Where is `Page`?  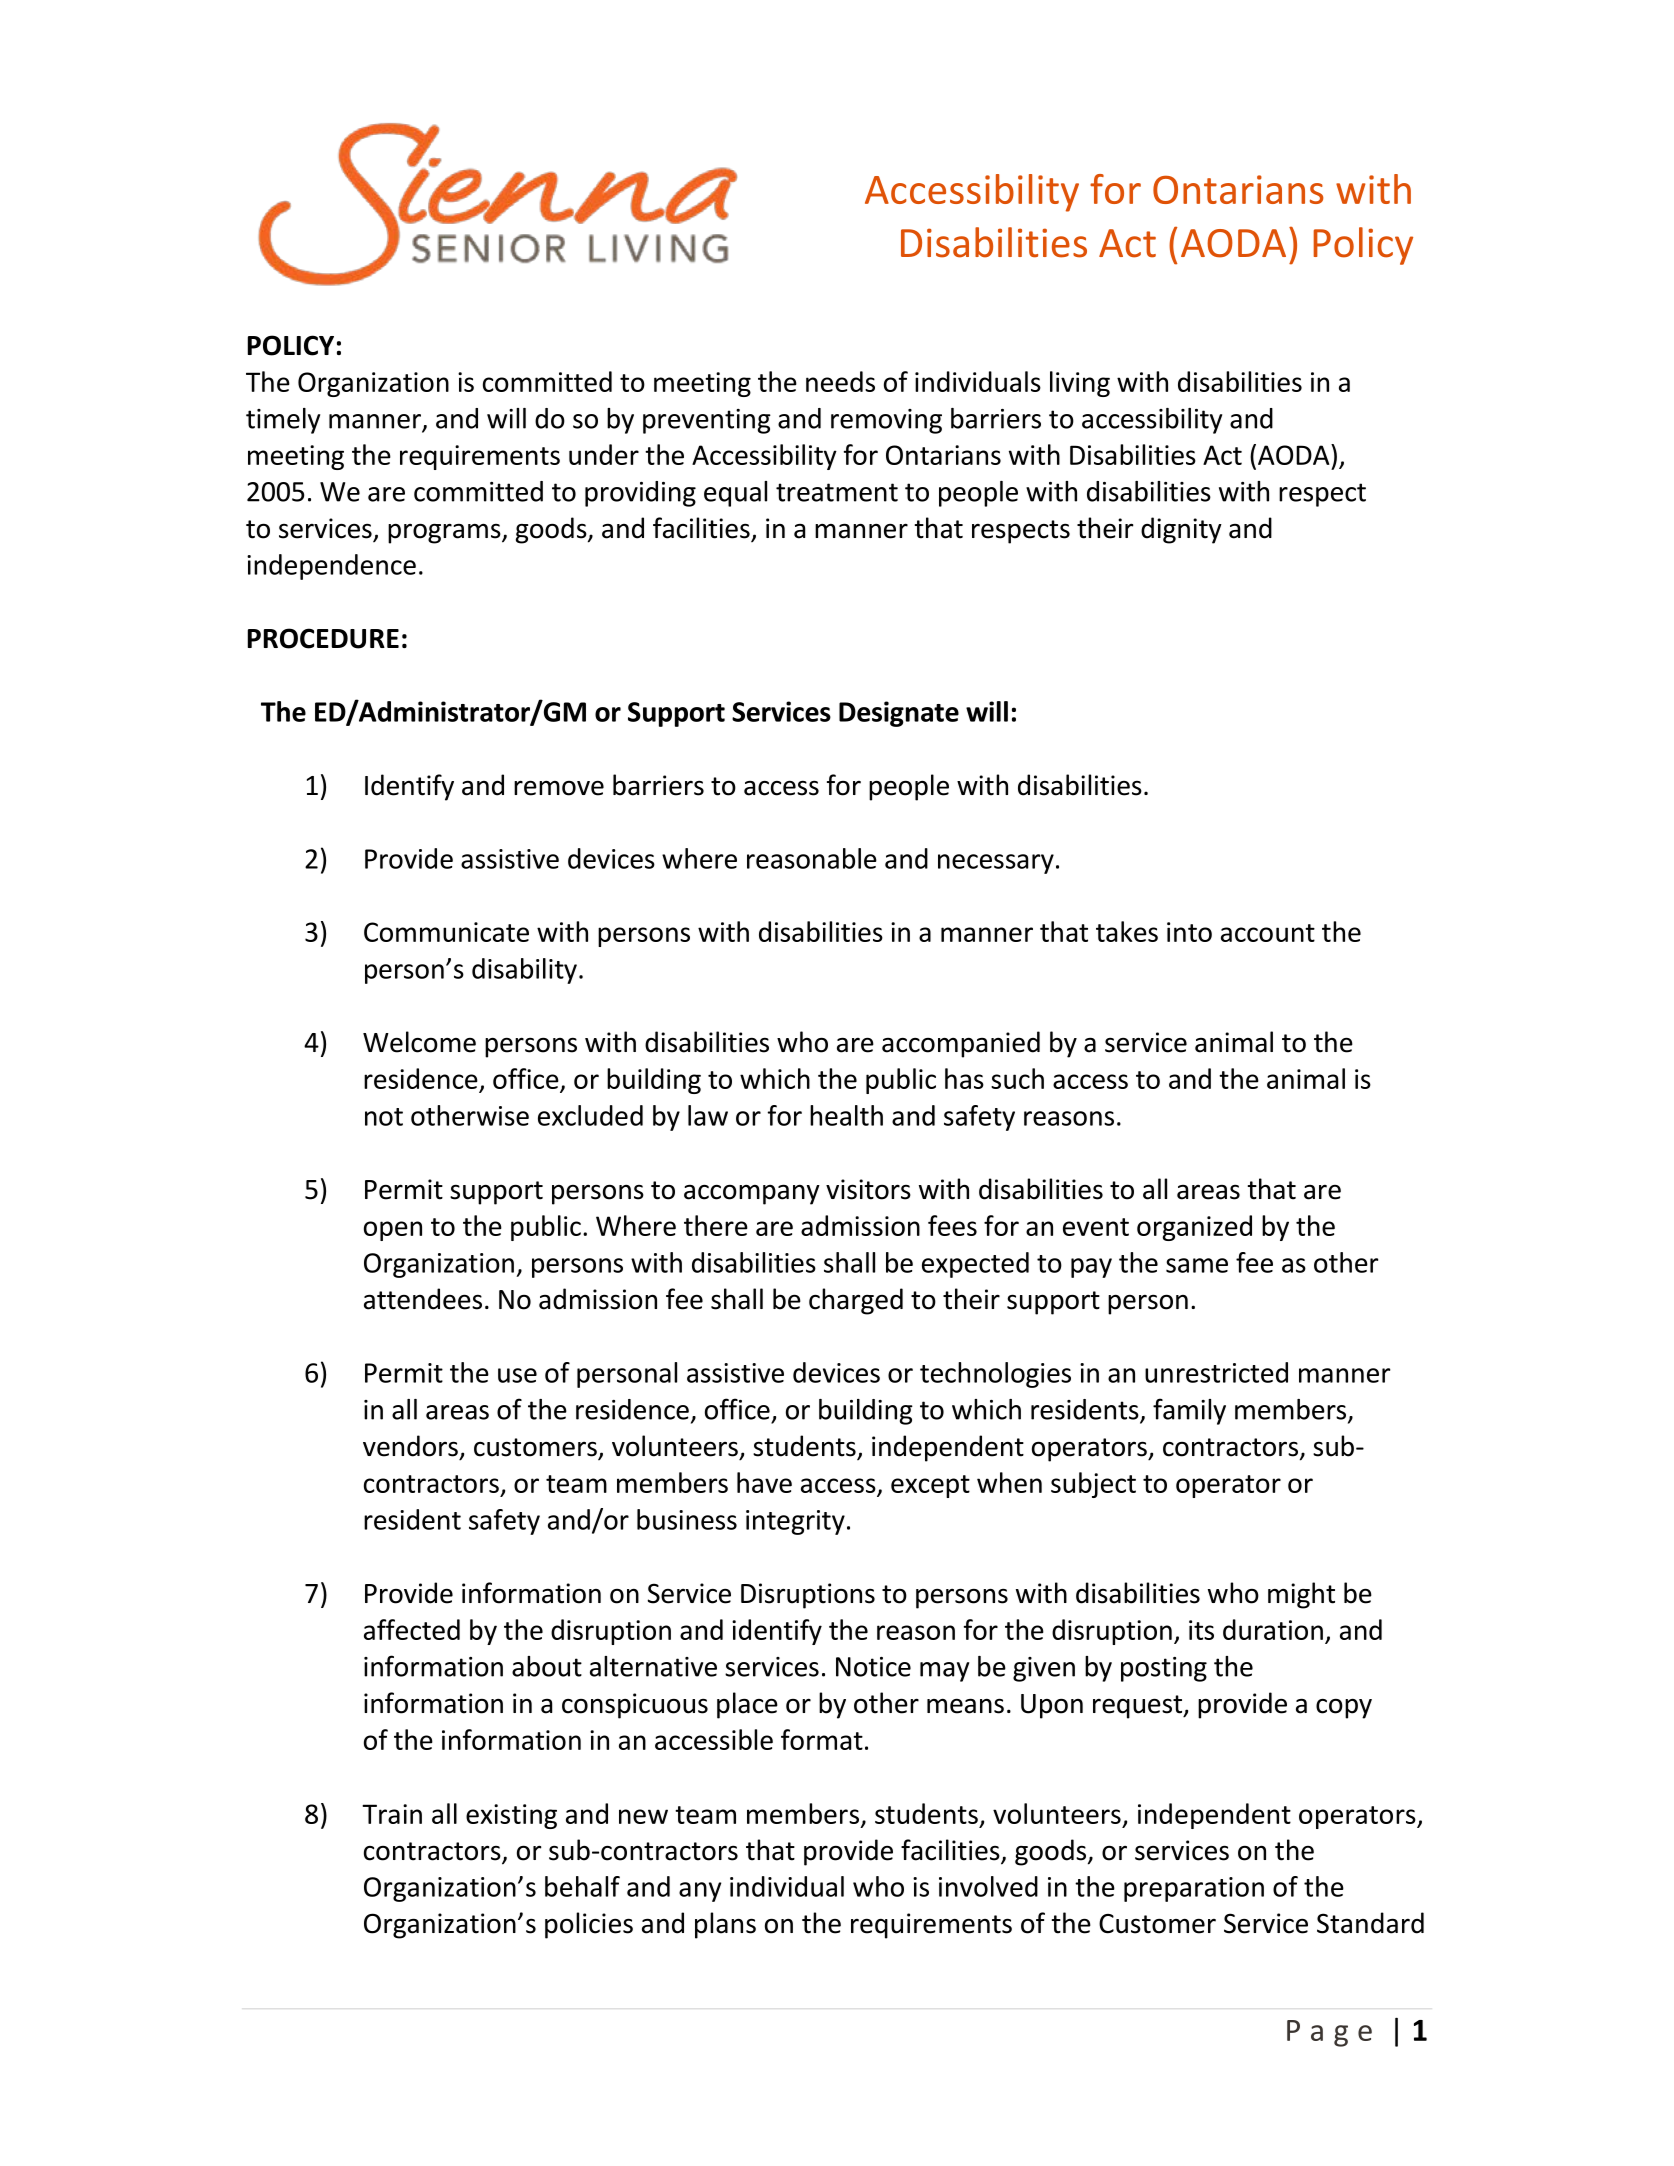 Page is located at coordinates (1329, 2033).
